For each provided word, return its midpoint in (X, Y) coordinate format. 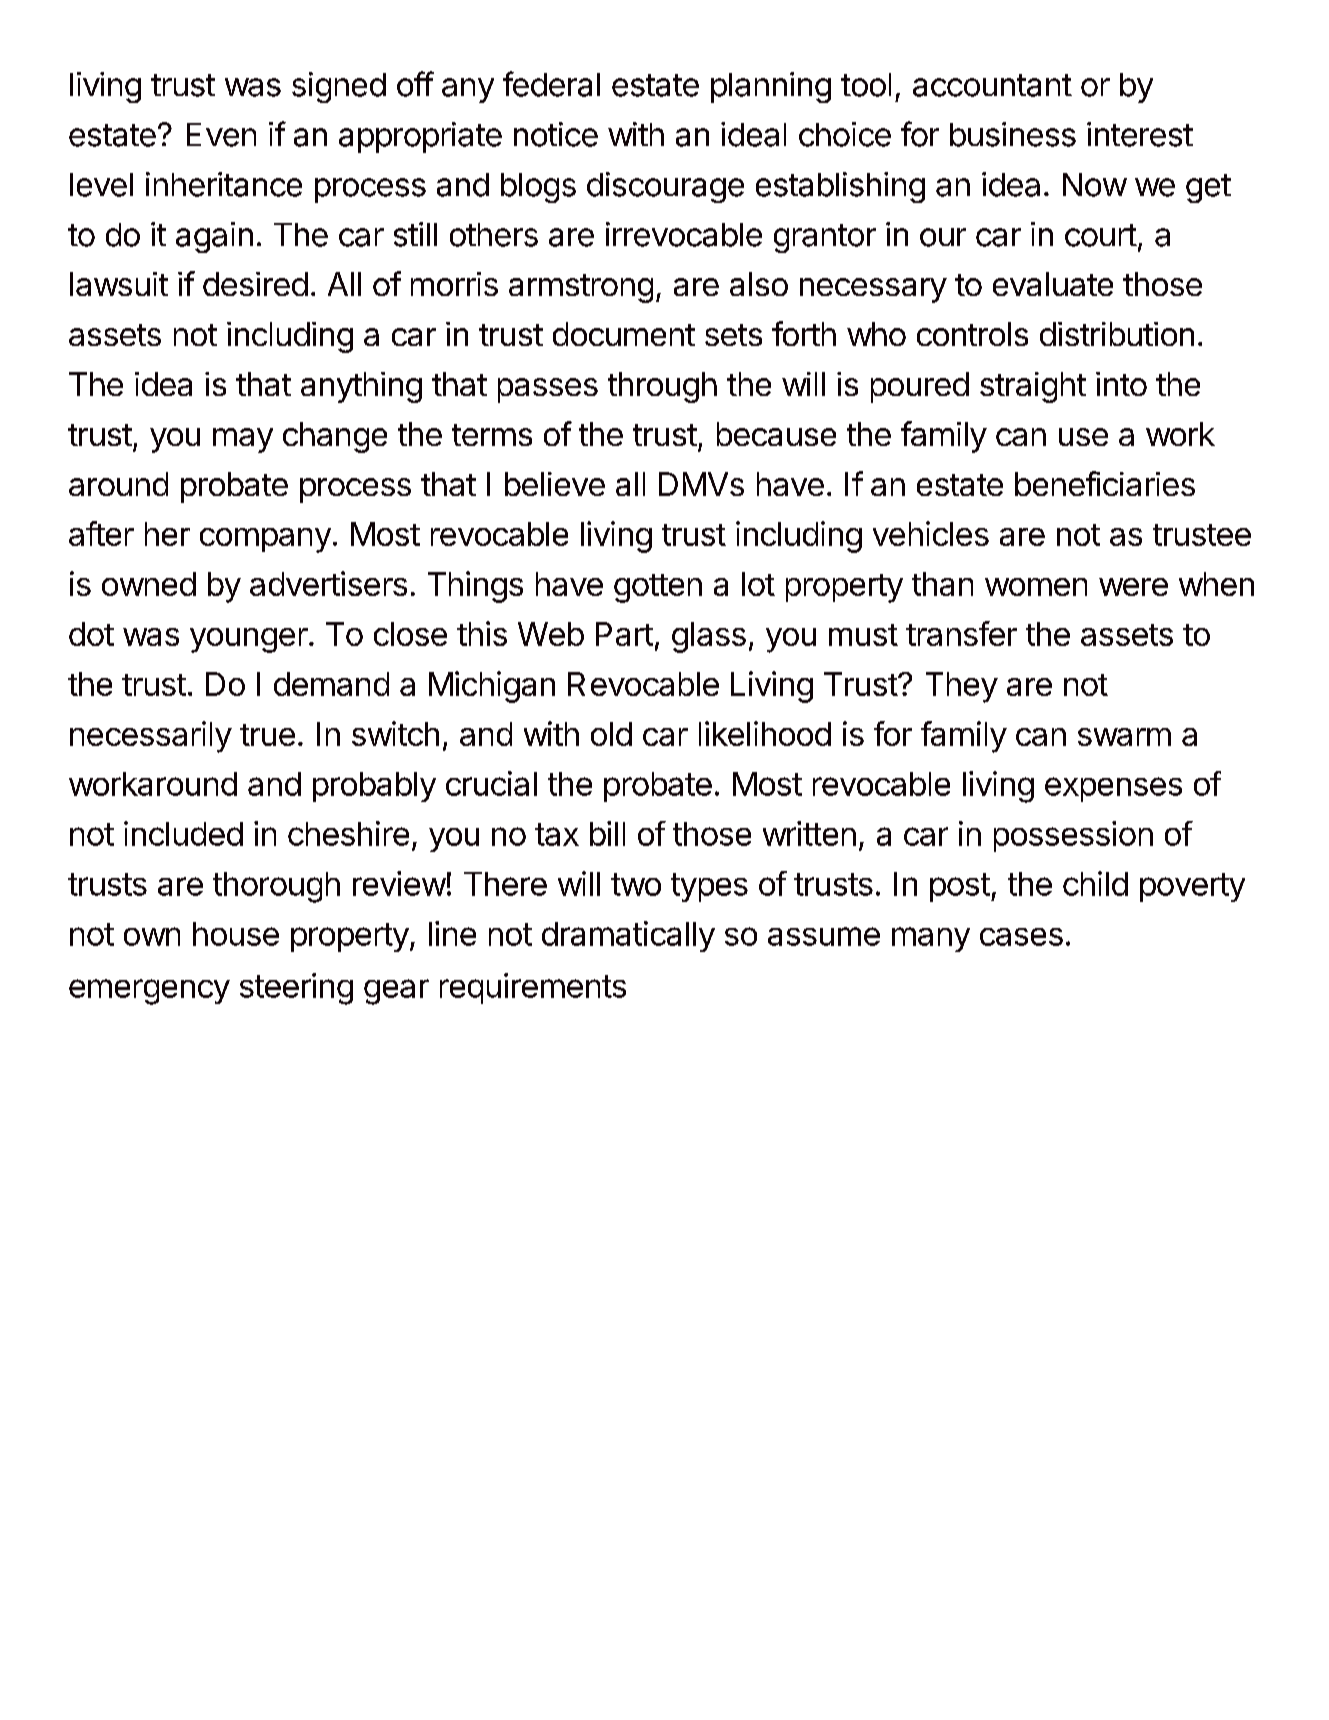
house (236, 934)
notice (556, 134)
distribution (1117, 334)
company (265, 540)
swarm (1124, 737)
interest (1140, 134)
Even (221, 135)
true (267, 735)
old (611, 734)
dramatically (628, 936)
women (1036, 587)
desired (255, 284)
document (624, 334)
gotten (658, 588)
